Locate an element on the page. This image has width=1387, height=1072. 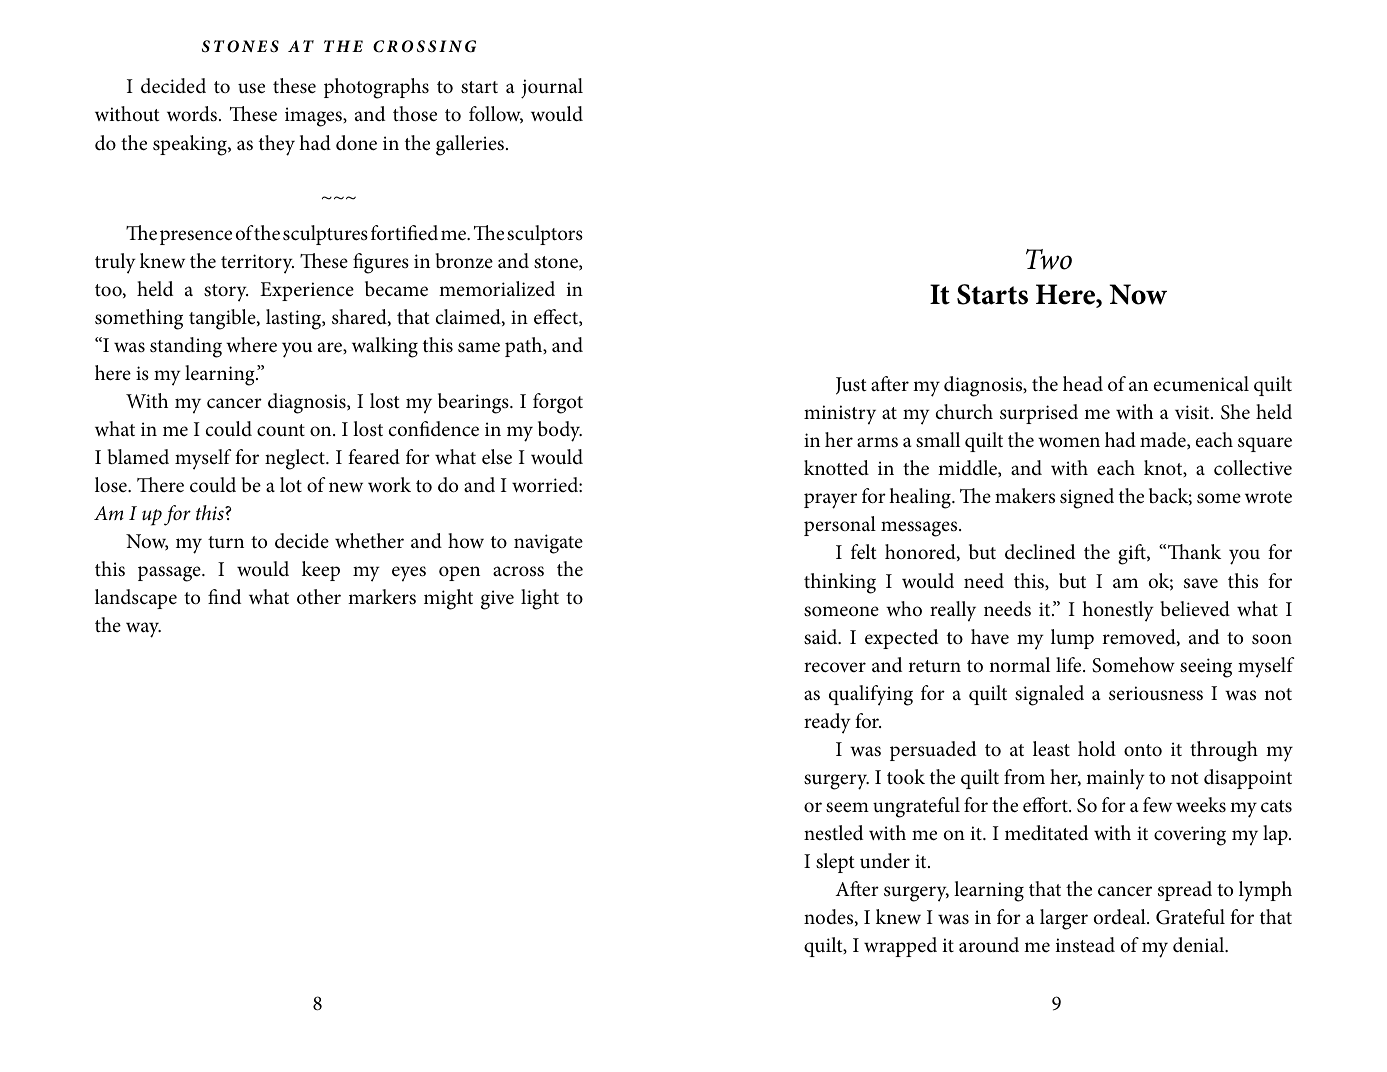
words is located at coordinates (193, 114).
